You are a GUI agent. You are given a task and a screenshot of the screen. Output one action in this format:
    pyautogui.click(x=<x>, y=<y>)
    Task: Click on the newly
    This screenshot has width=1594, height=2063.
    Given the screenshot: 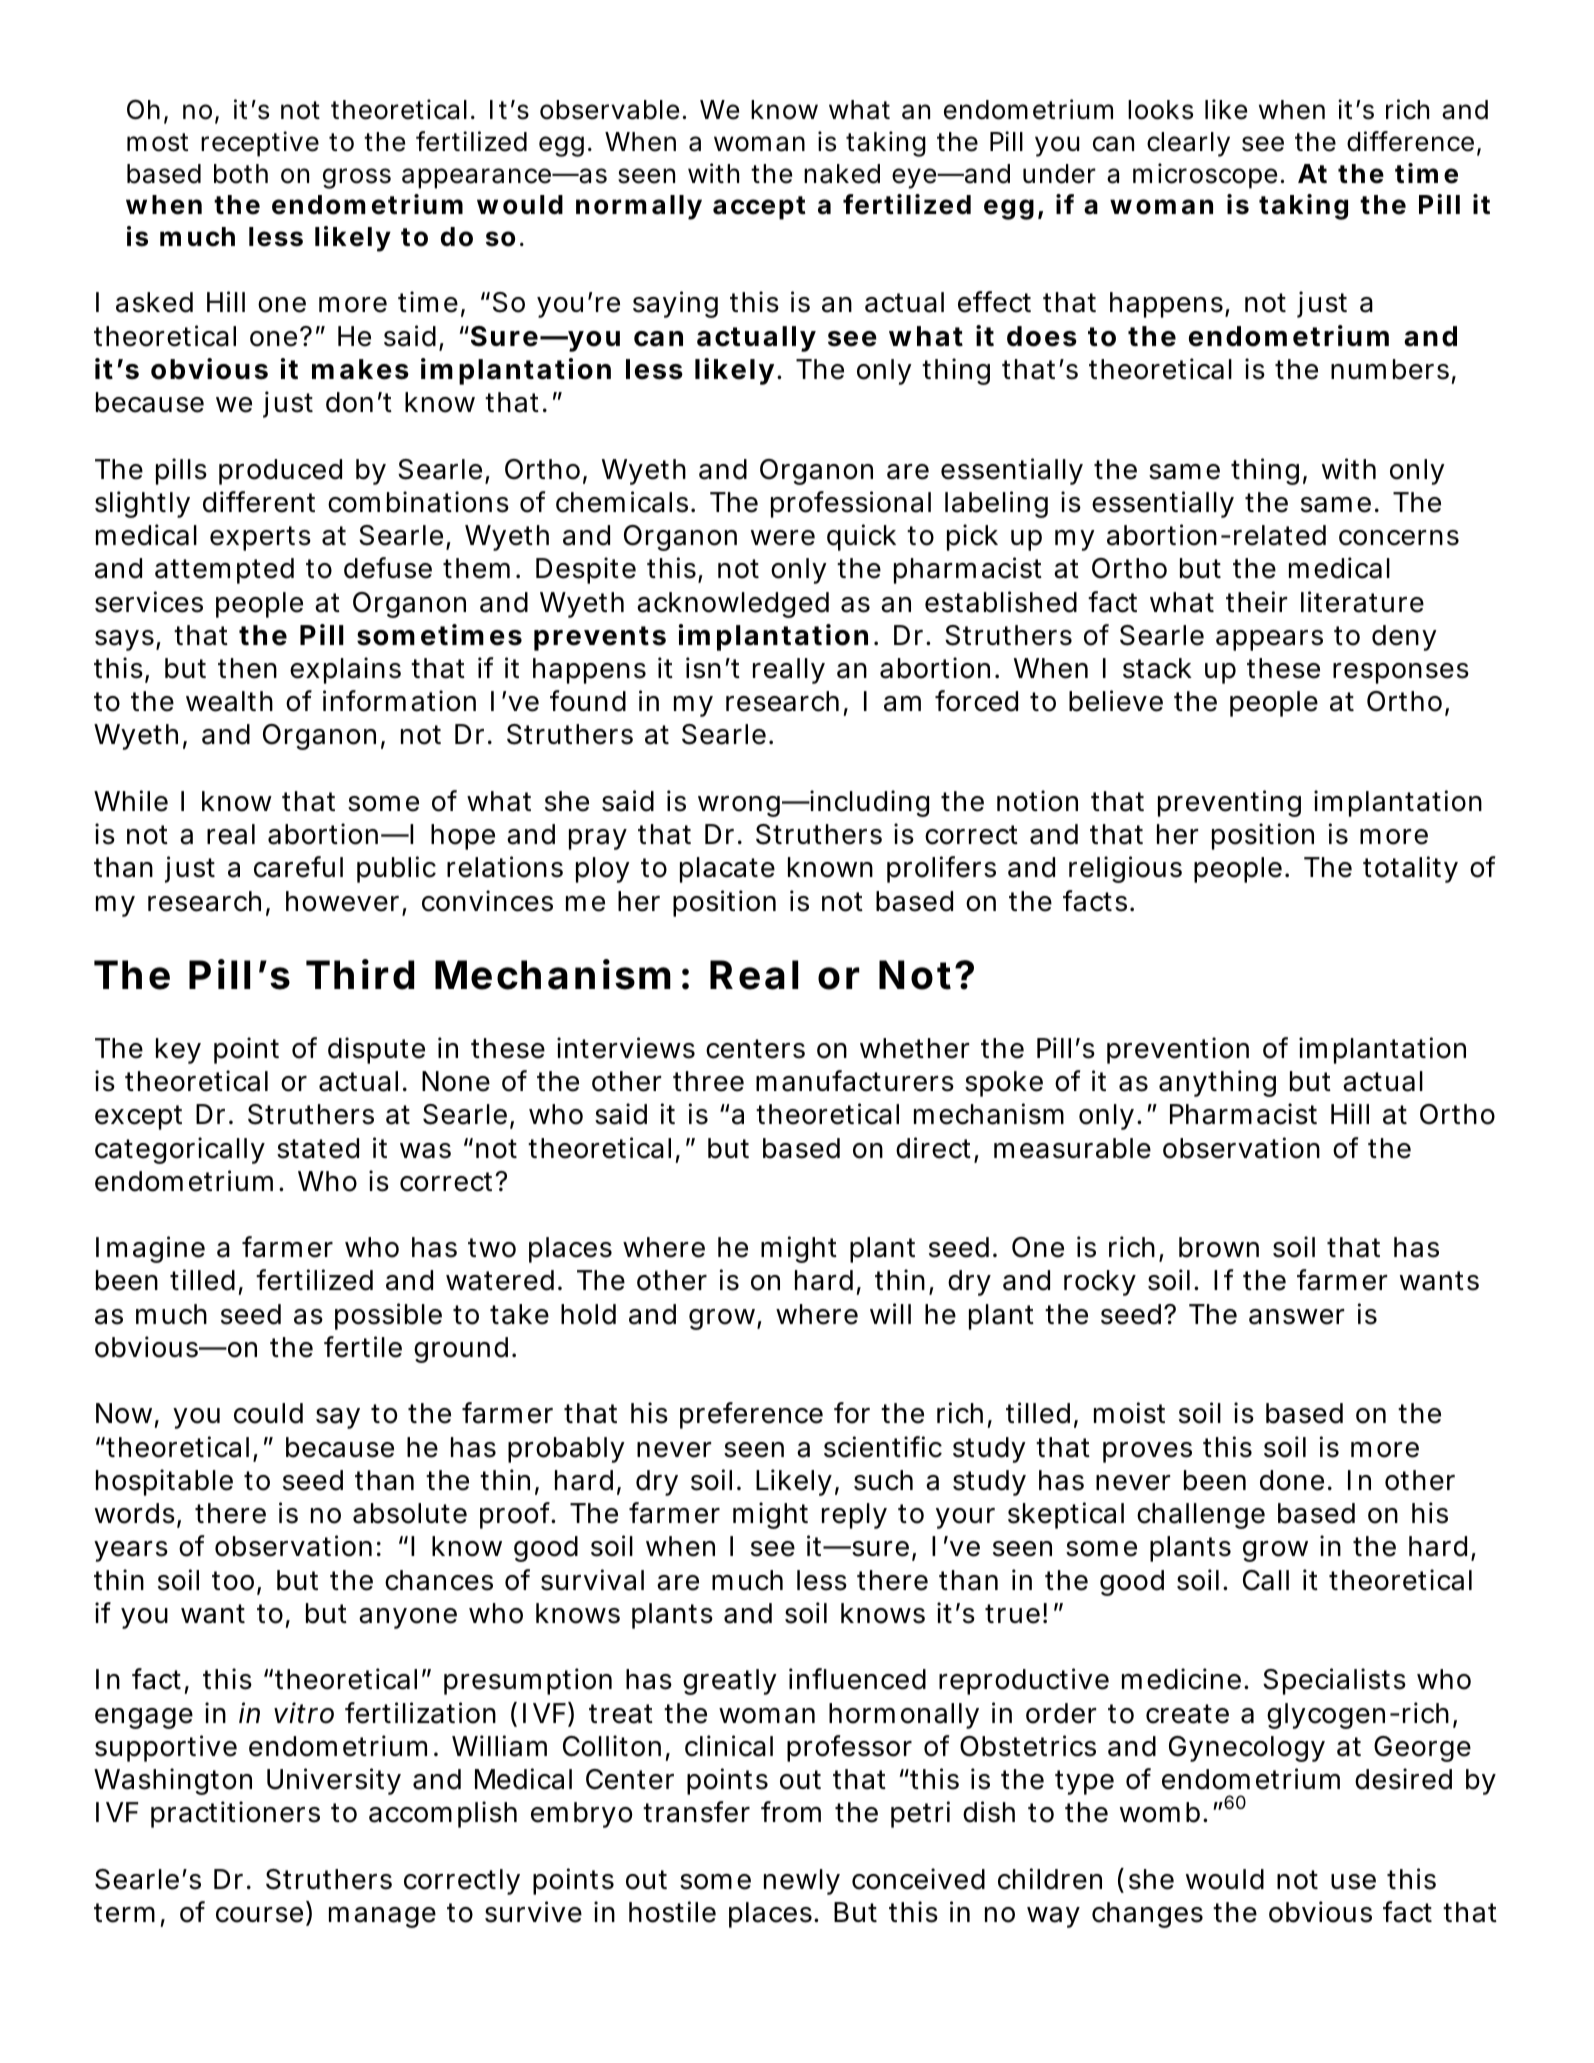 What is the action you would take?
    pyautogui.click(x=802, y=1882)
